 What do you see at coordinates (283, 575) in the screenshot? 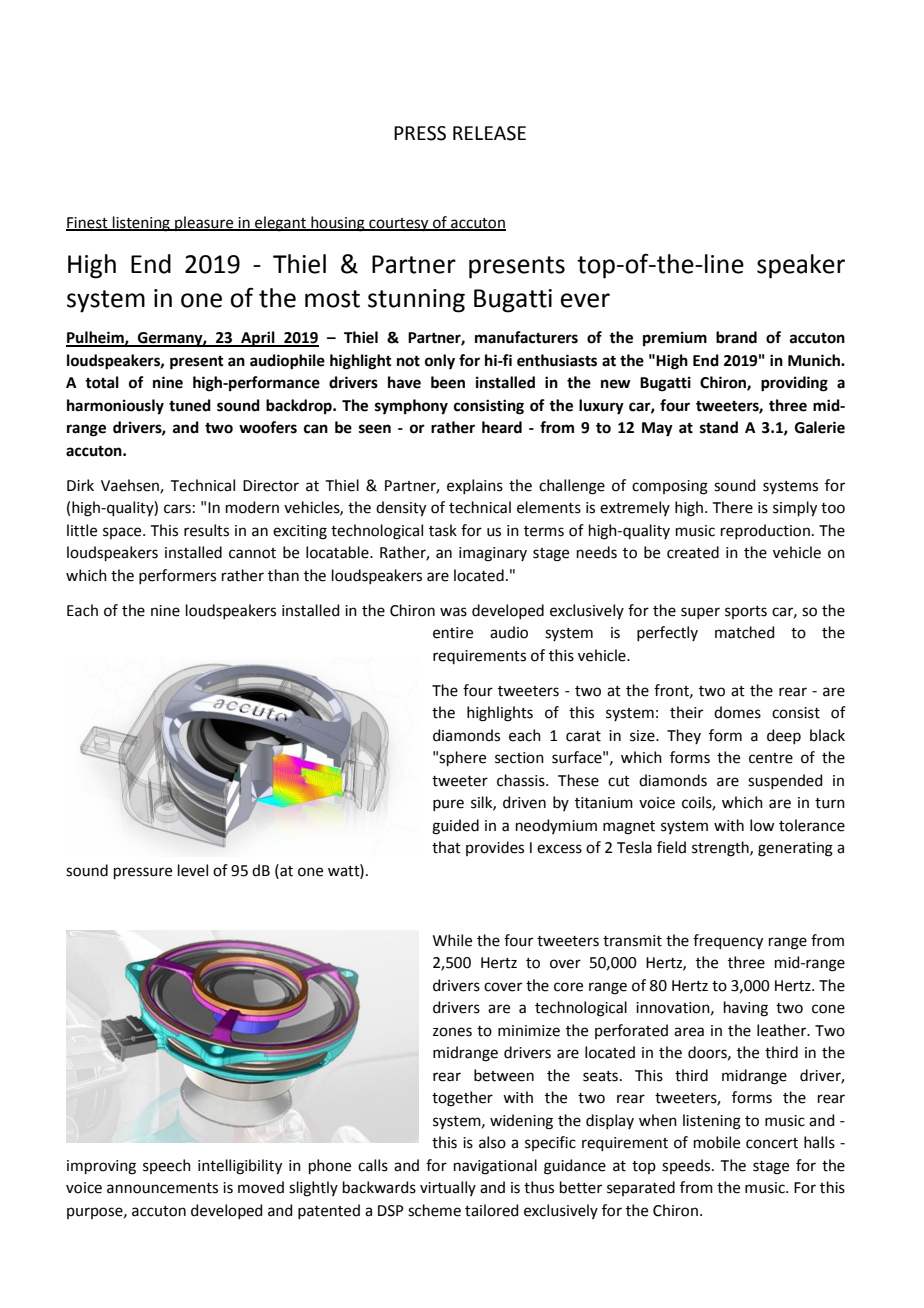
I see `than` at bounding box center [283, 575].
